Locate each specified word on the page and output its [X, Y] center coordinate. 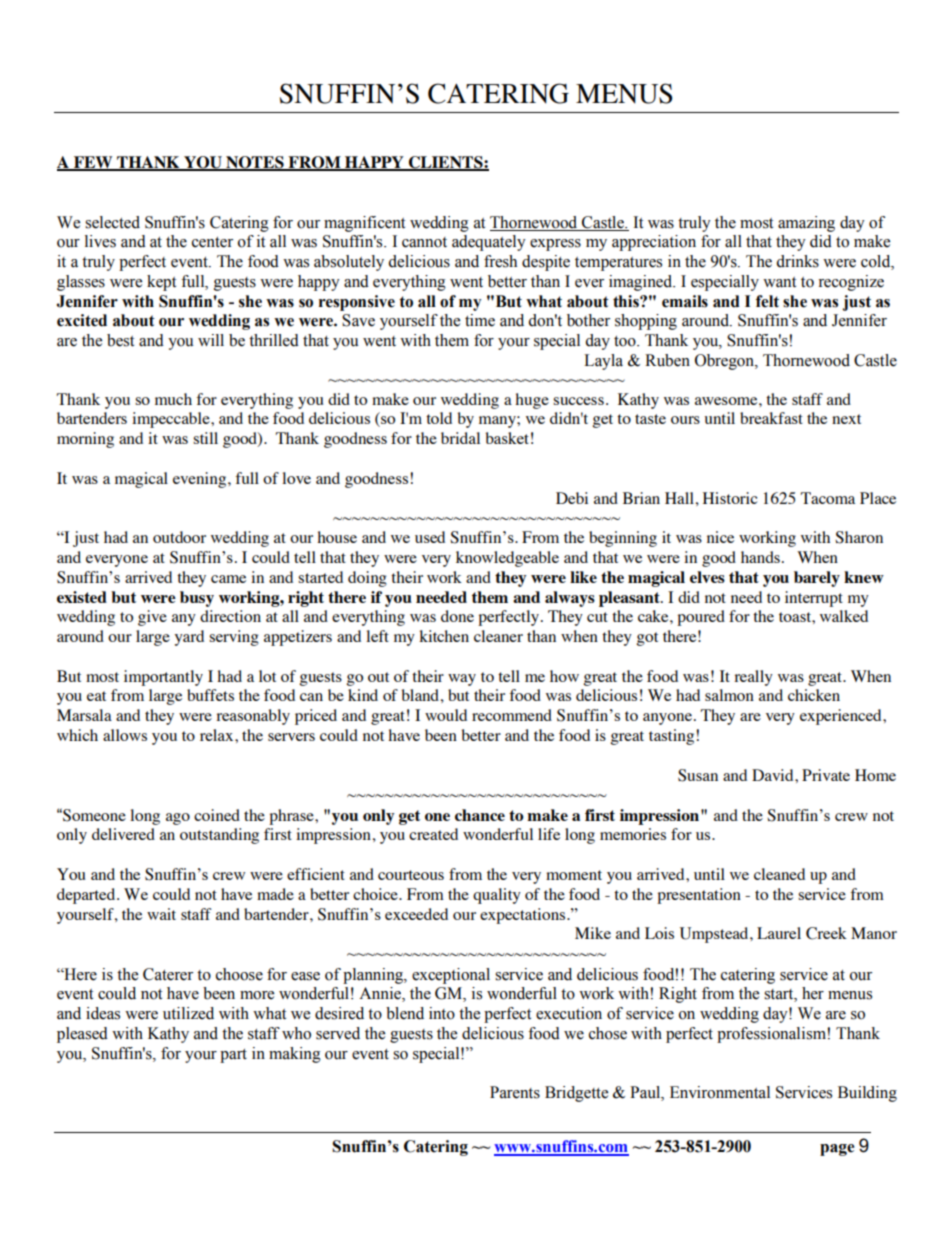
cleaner [498, 636]
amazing [806, 224]
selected [112, 222]
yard [189, 638]
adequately [489, 243]
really [753, 678]
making [295, 1055]
